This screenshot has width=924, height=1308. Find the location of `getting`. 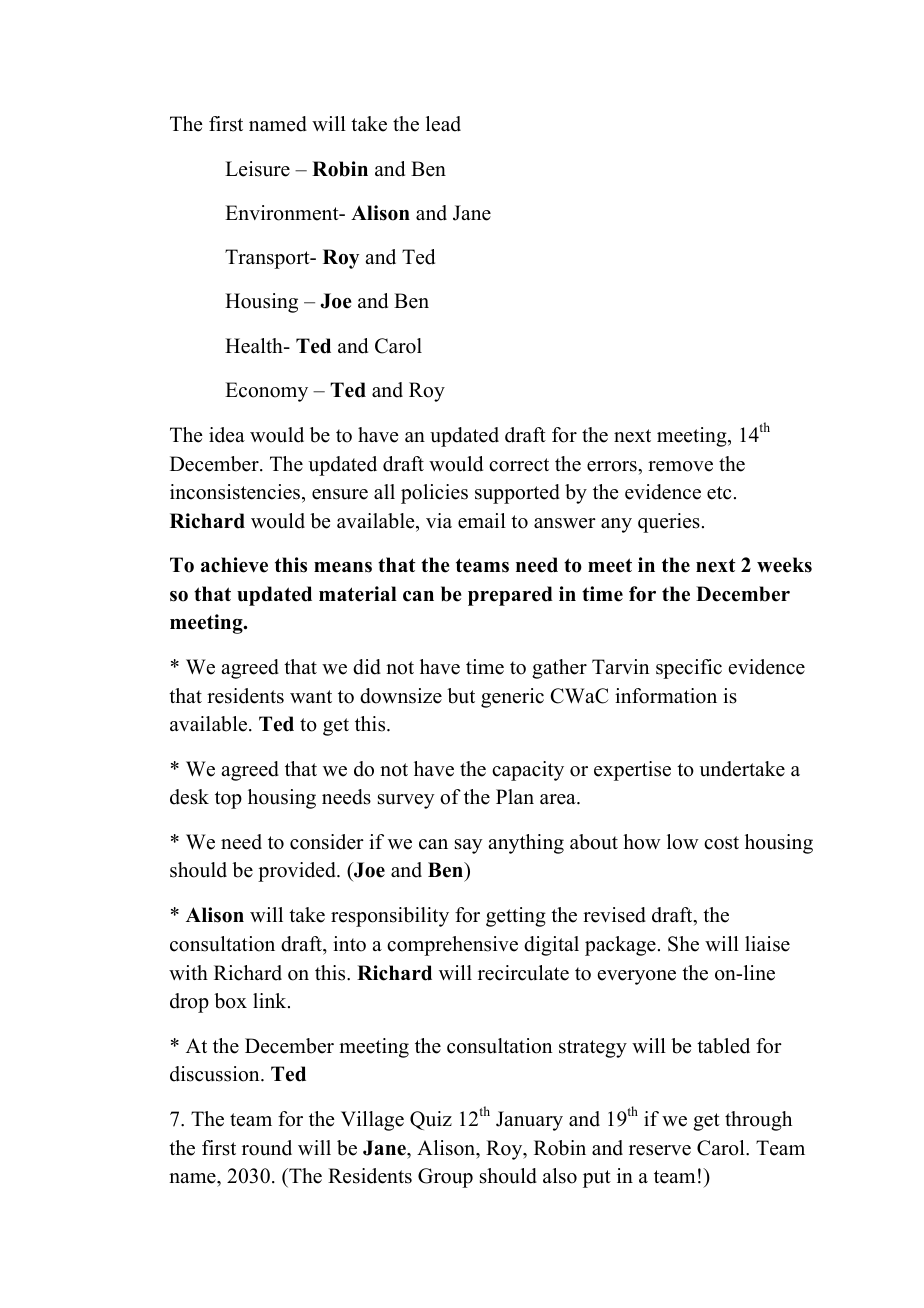

getting is located at coordinates (516, 917).
